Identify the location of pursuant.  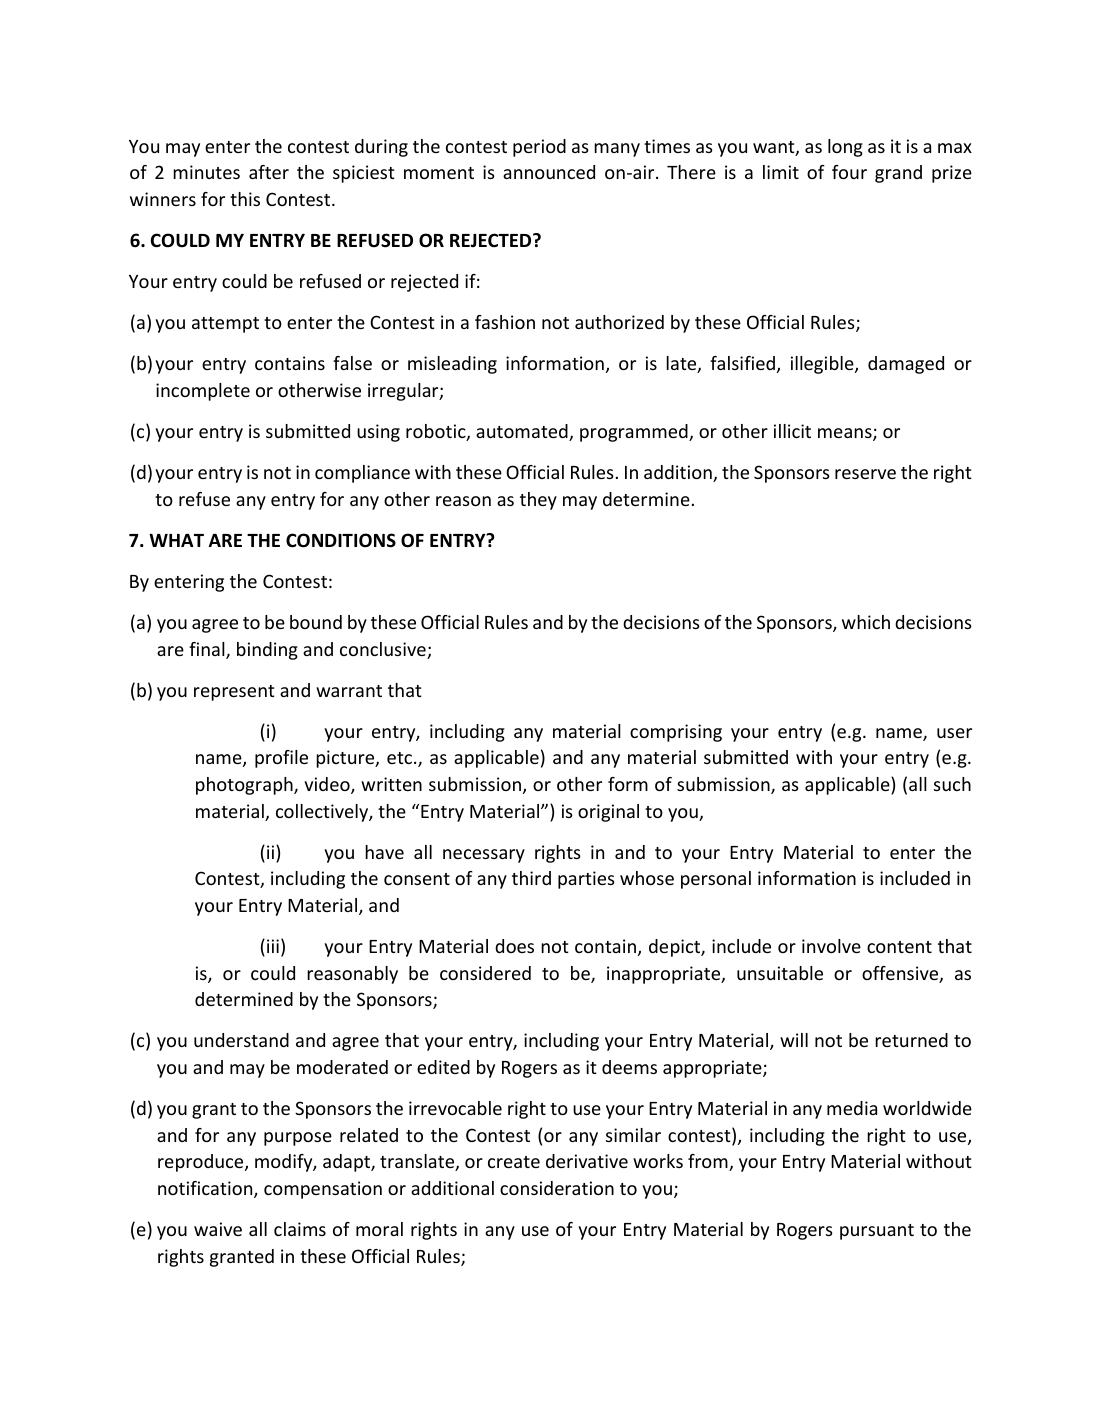
(877, 1232).
